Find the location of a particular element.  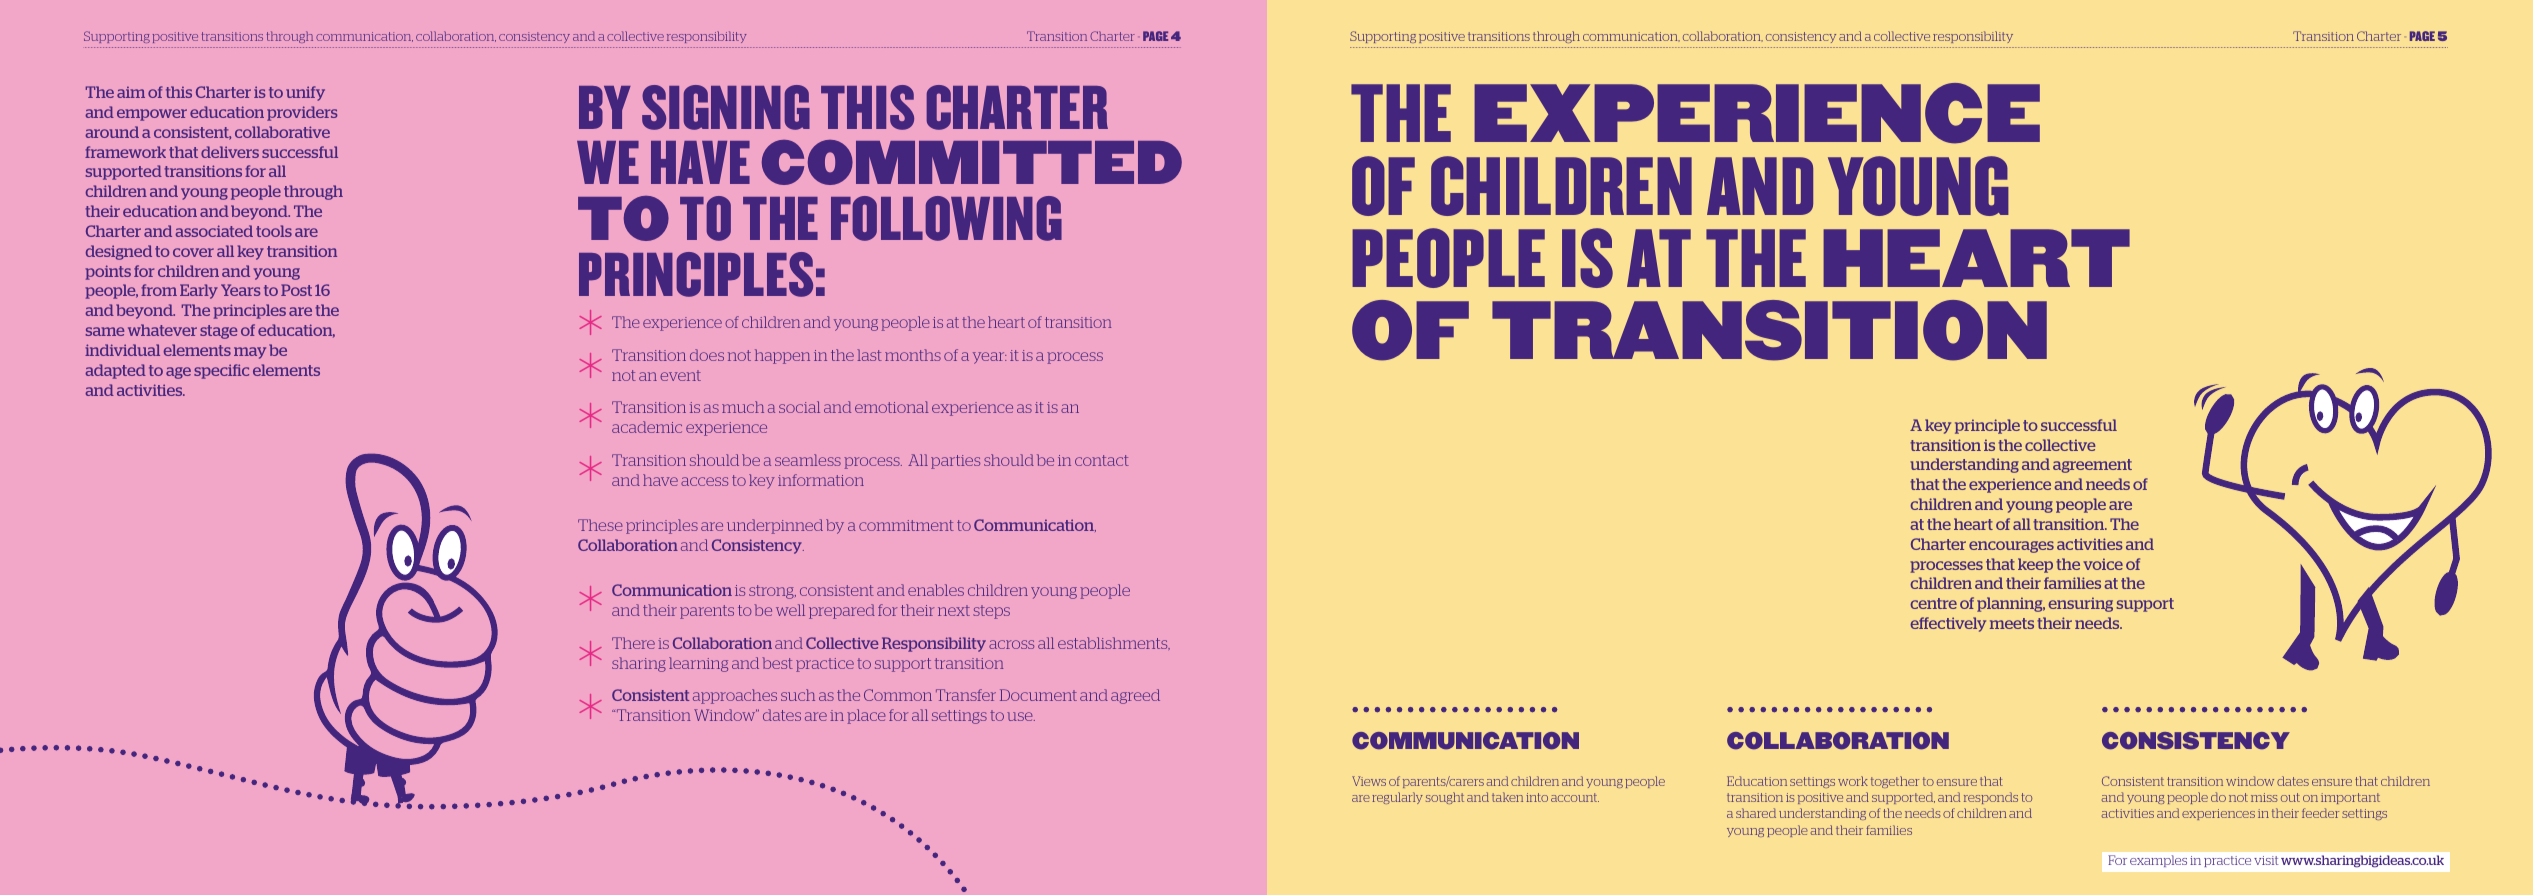

encourages is located at coordinates (2011, 547).
